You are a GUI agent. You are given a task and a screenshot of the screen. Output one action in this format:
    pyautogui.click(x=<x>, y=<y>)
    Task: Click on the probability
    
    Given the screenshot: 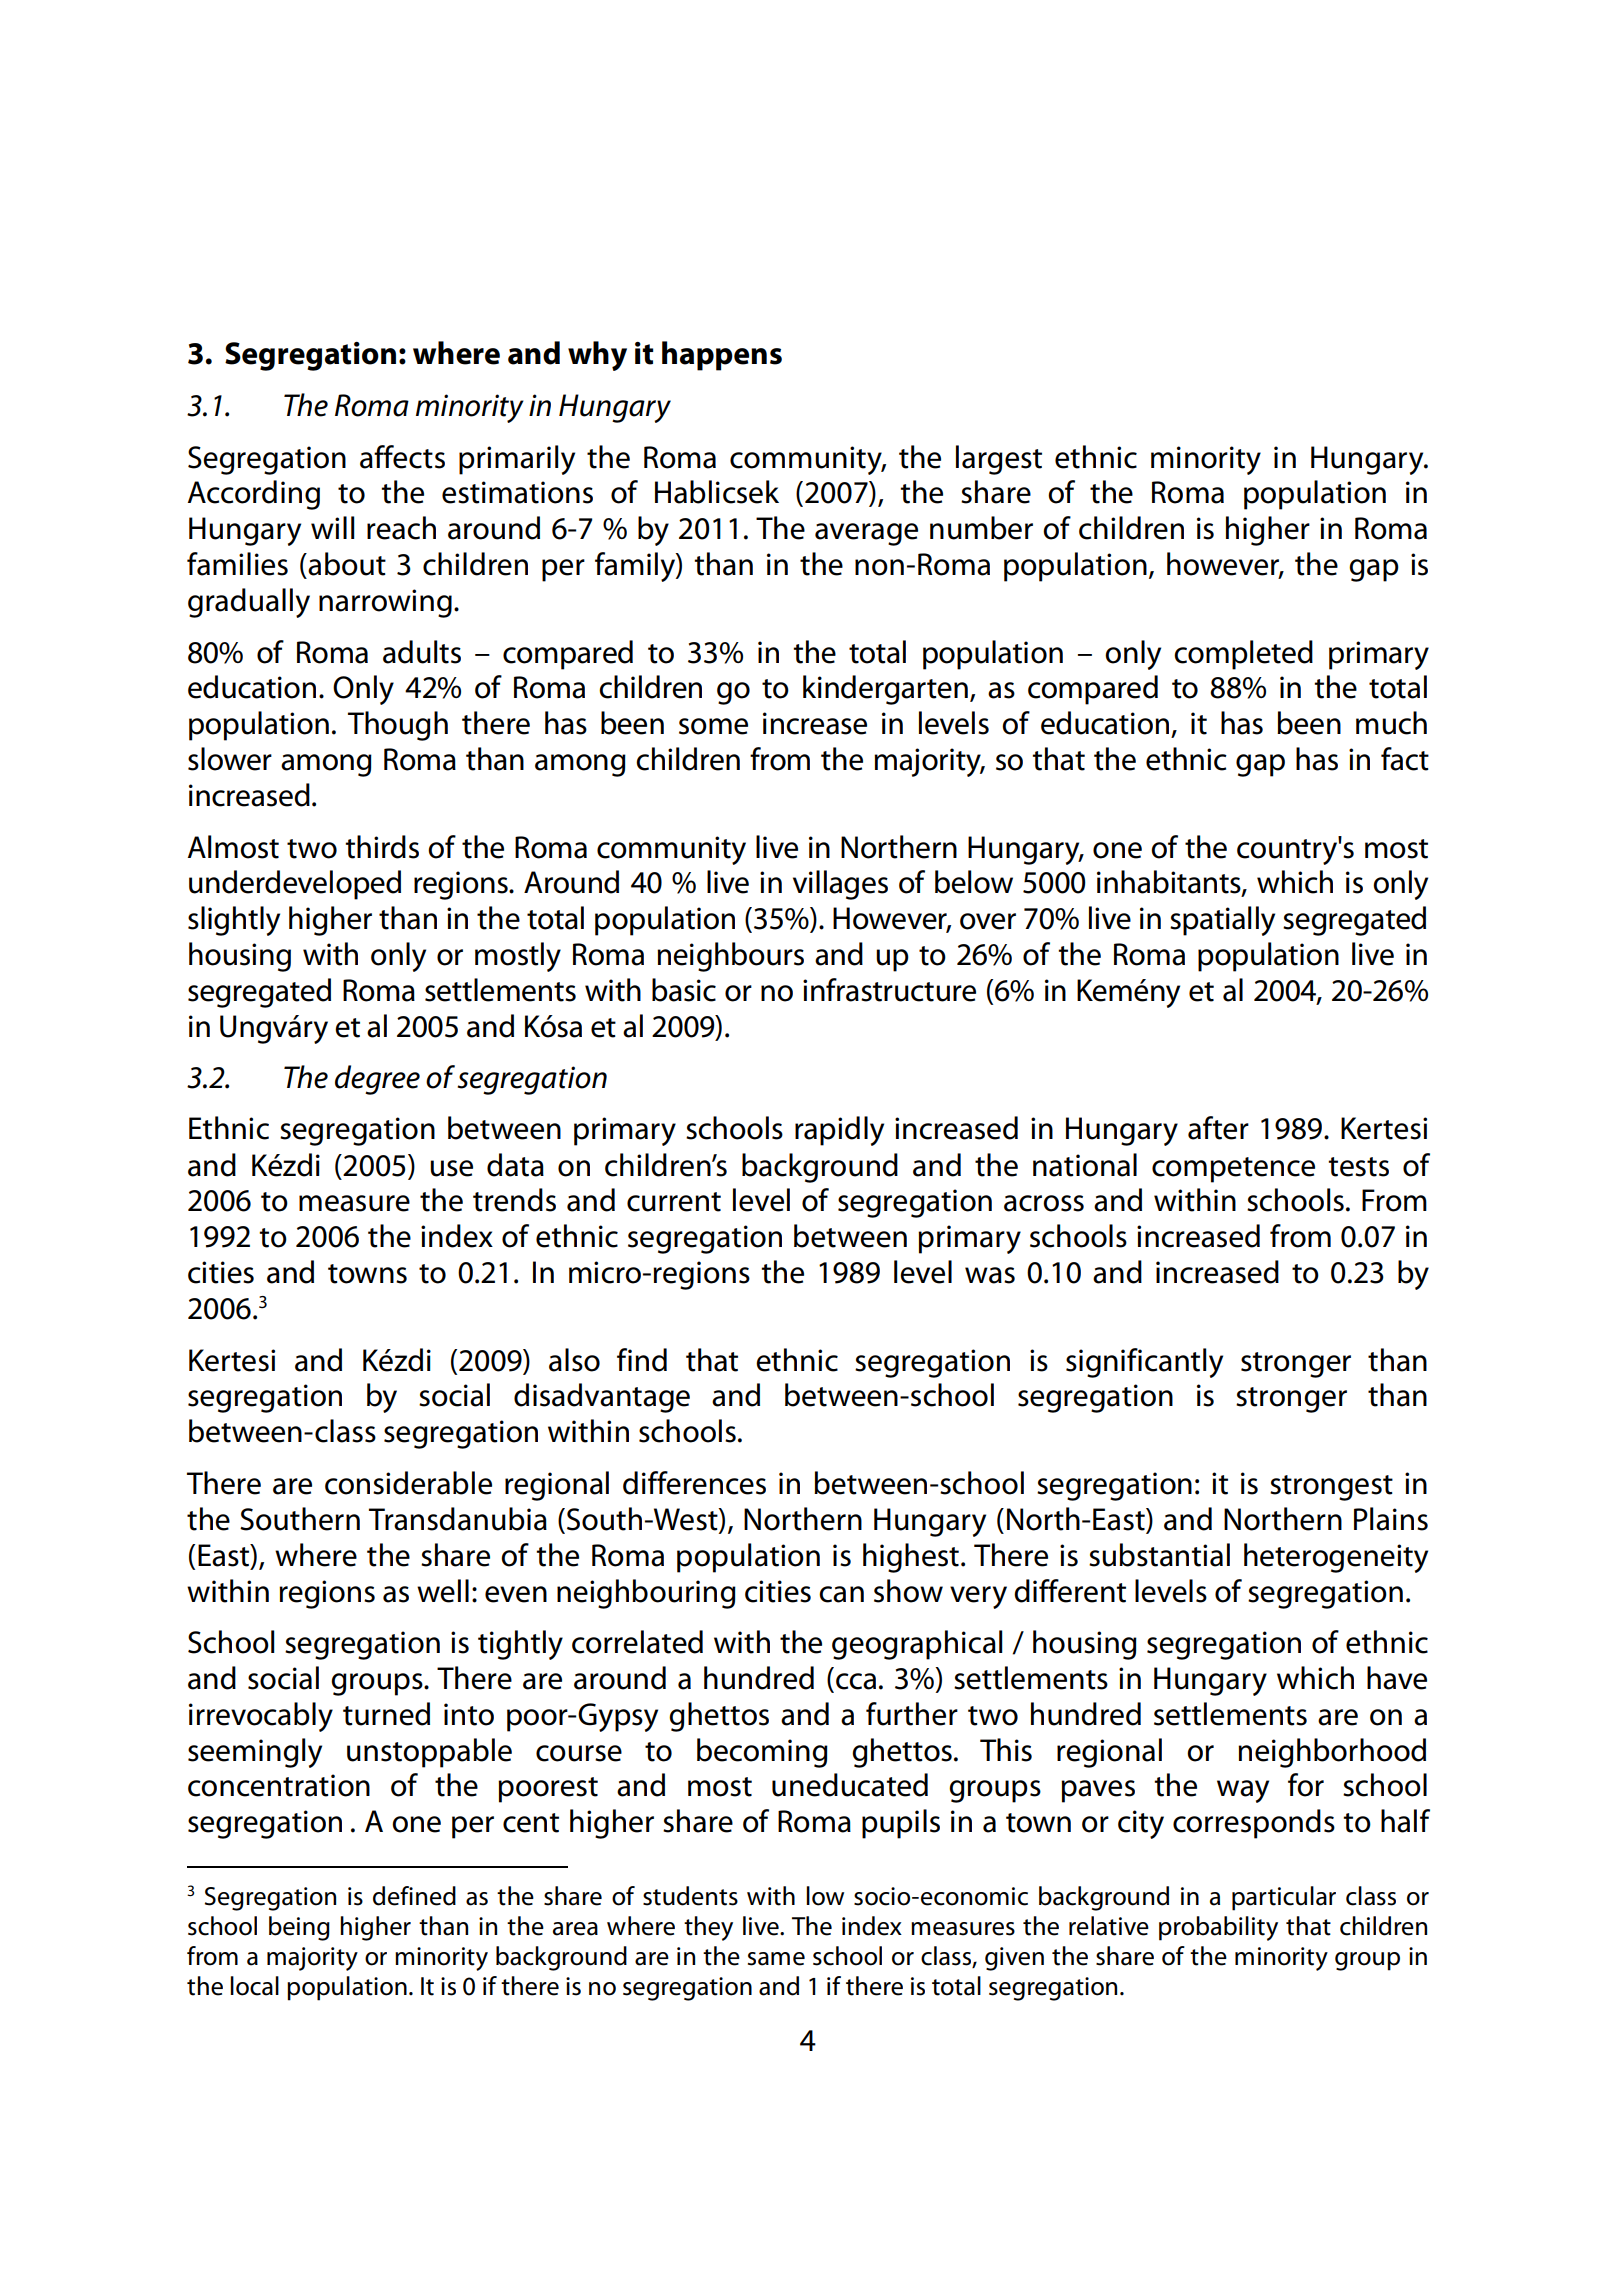 What is the action you would take?
    pyautogui.click(x=1218, y=1928)
